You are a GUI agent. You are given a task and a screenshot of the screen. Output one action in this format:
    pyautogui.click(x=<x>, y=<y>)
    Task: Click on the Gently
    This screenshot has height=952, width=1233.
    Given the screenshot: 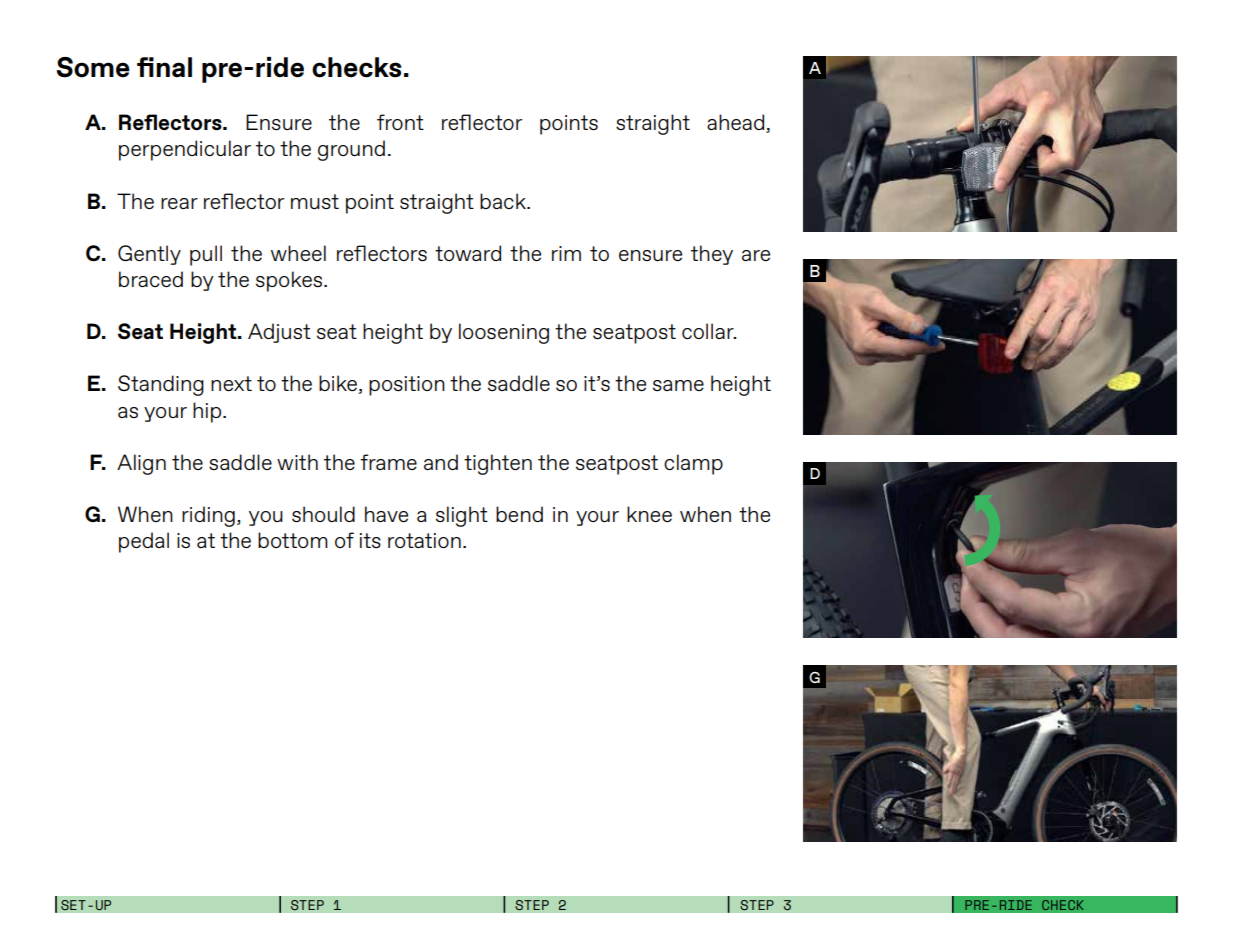 What is the action you would take?
    pyautogui.click(x=149, y=255)
